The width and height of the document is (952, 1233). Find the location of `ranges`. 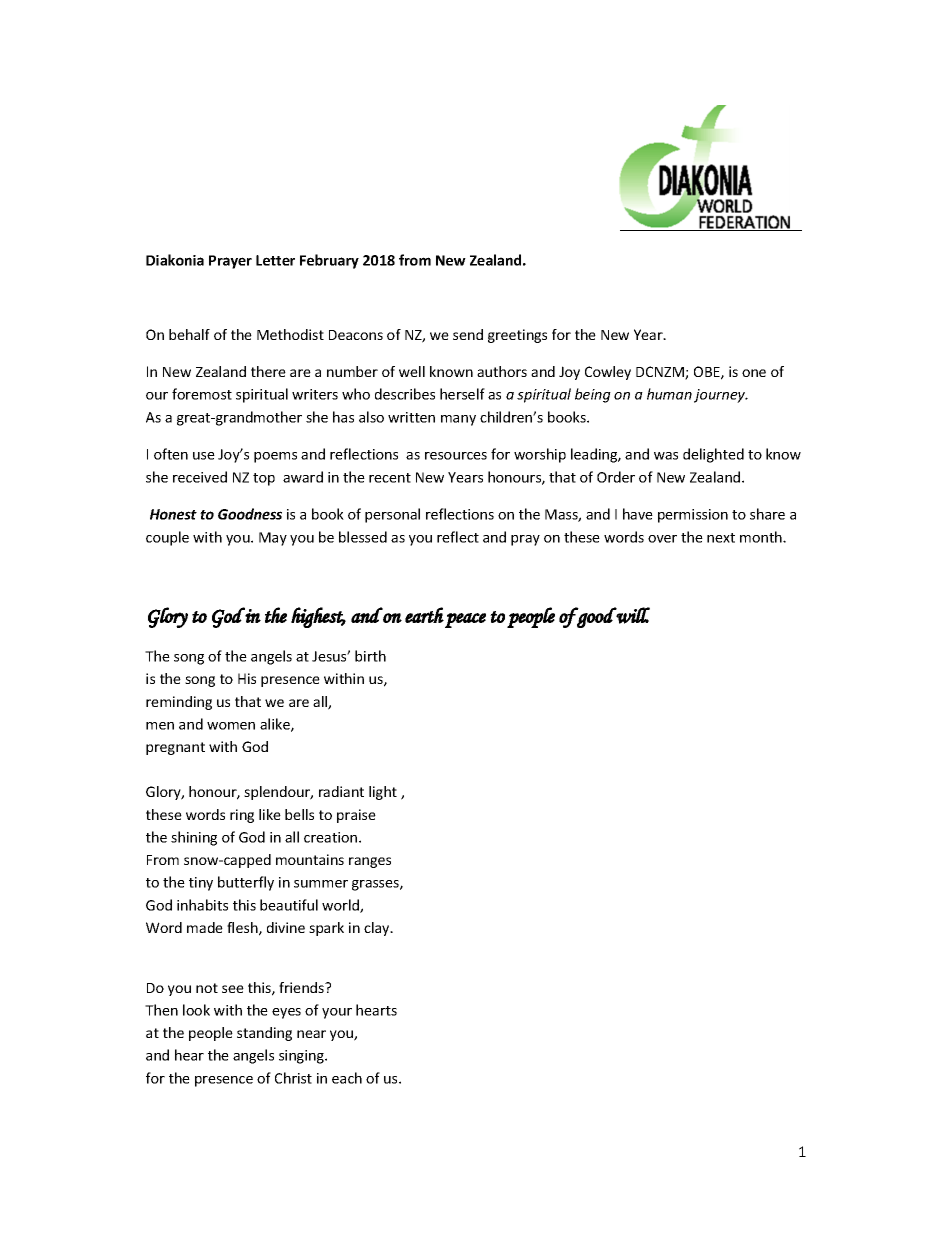

ranges is located at coordinates (370, 862).
